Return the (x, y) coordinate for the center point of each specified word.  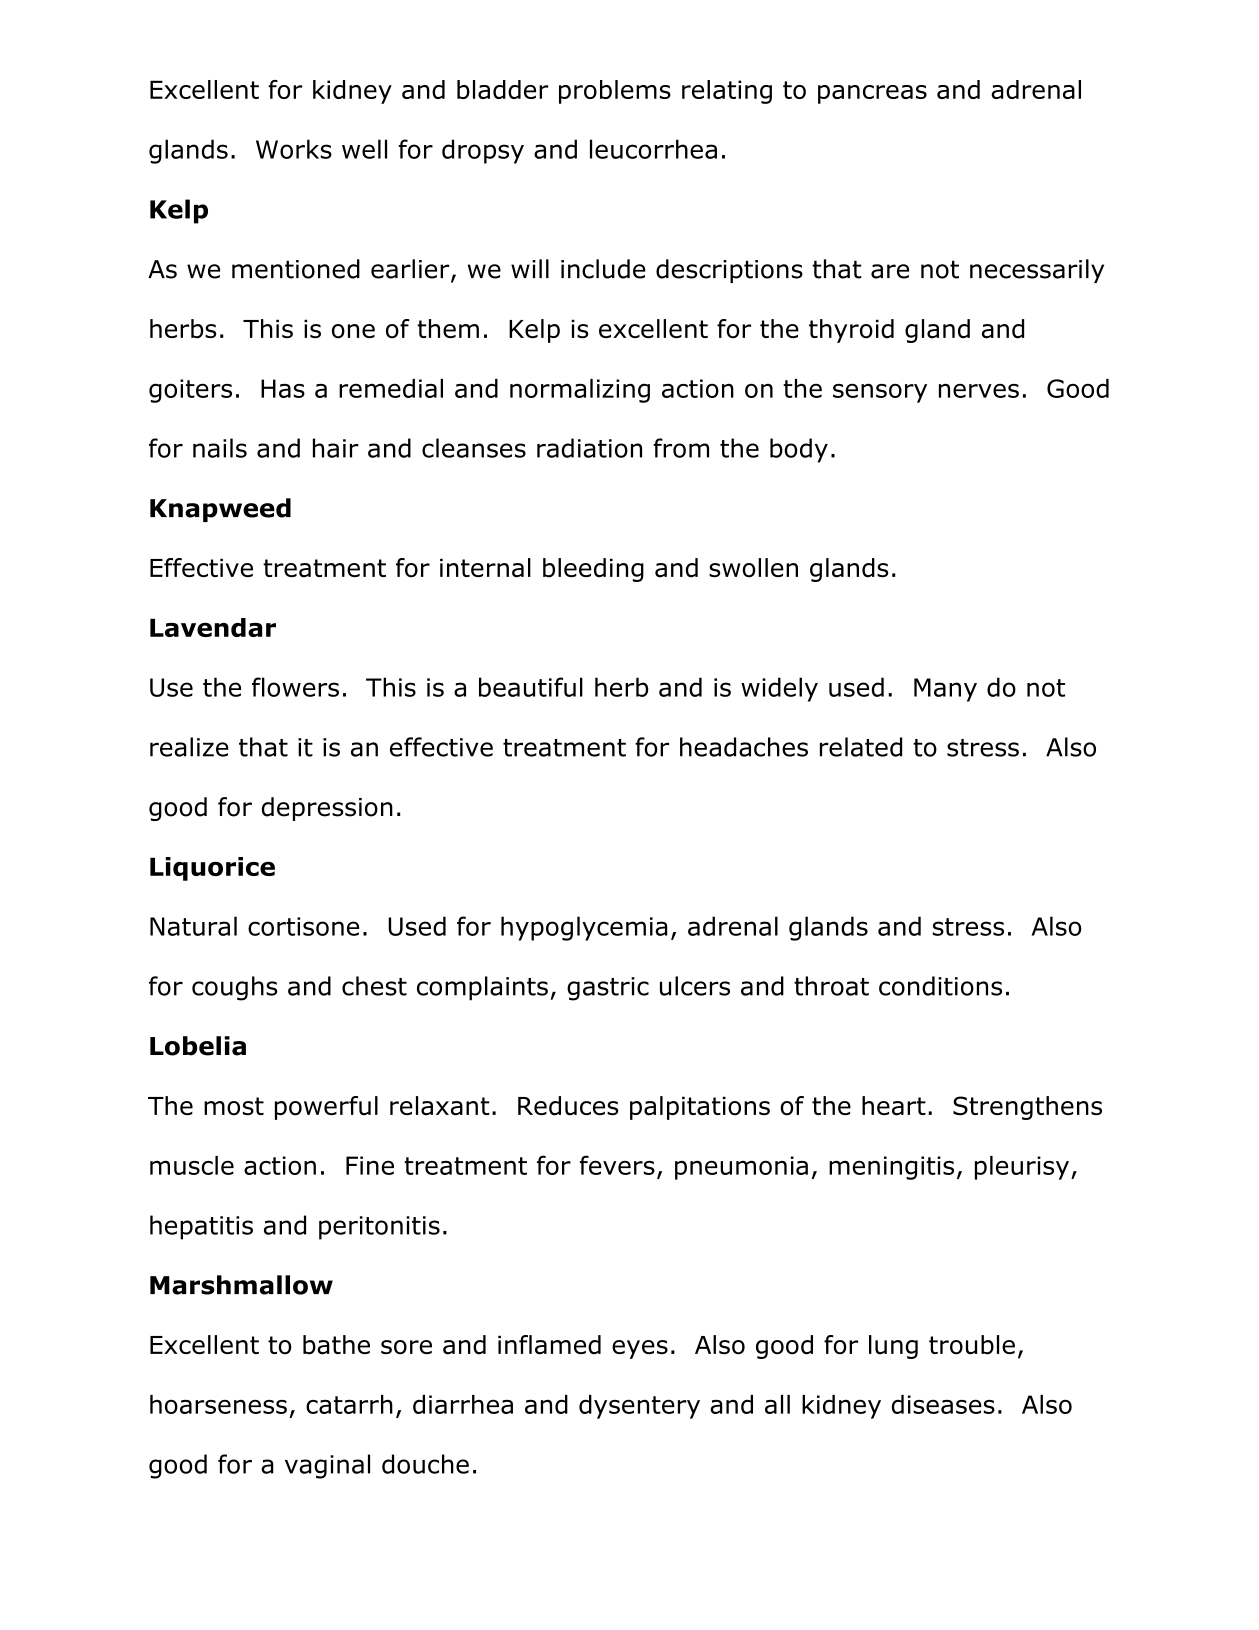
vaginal (327, 1466)
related (861, 747)
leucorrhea (653, 149)
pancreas (872, 94)
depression (327, 809)
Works (294, 149)
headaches (744, 747)
